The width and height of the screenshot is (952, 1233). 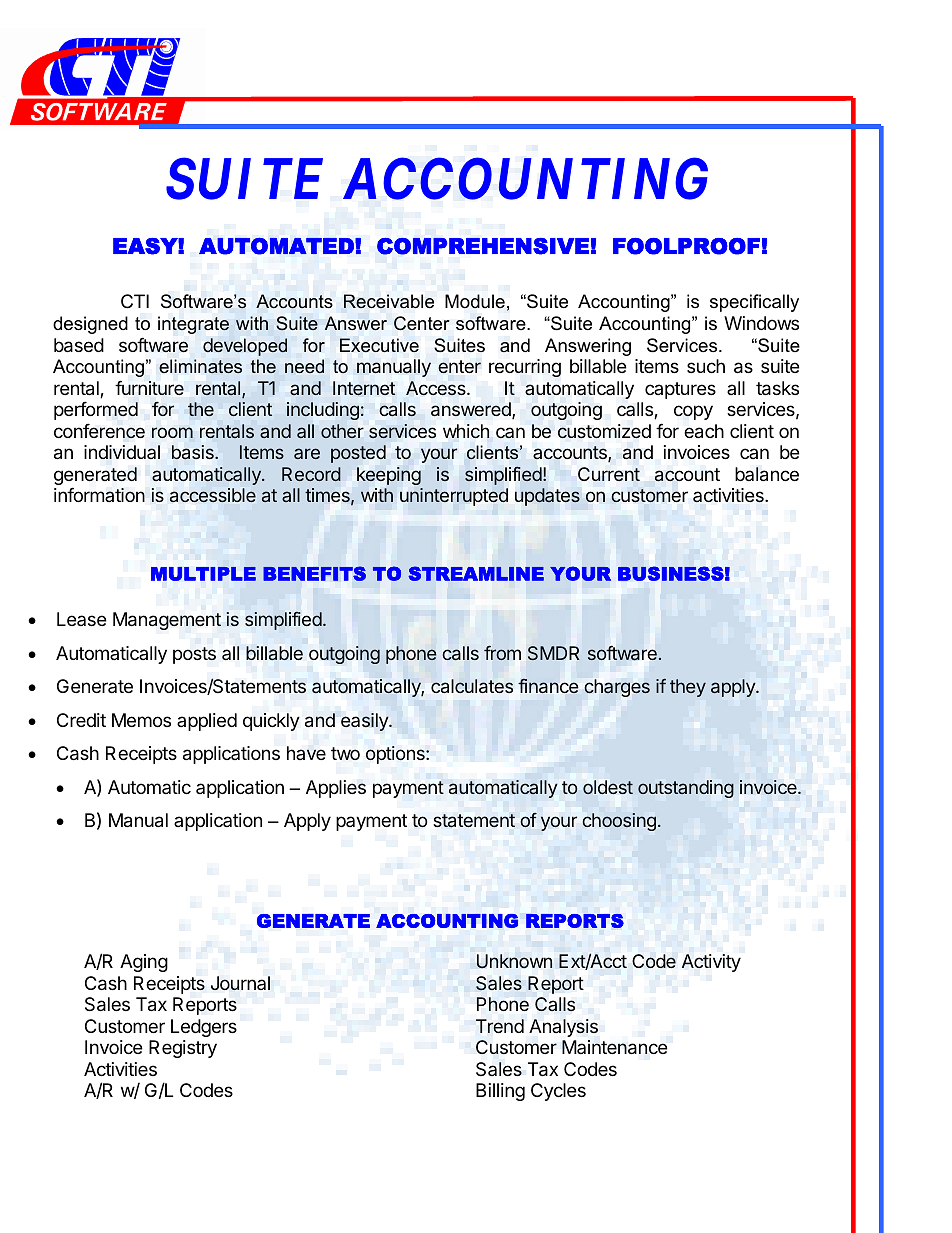 I want to click on FOOLPROOF, so click(x=686, y=246).
